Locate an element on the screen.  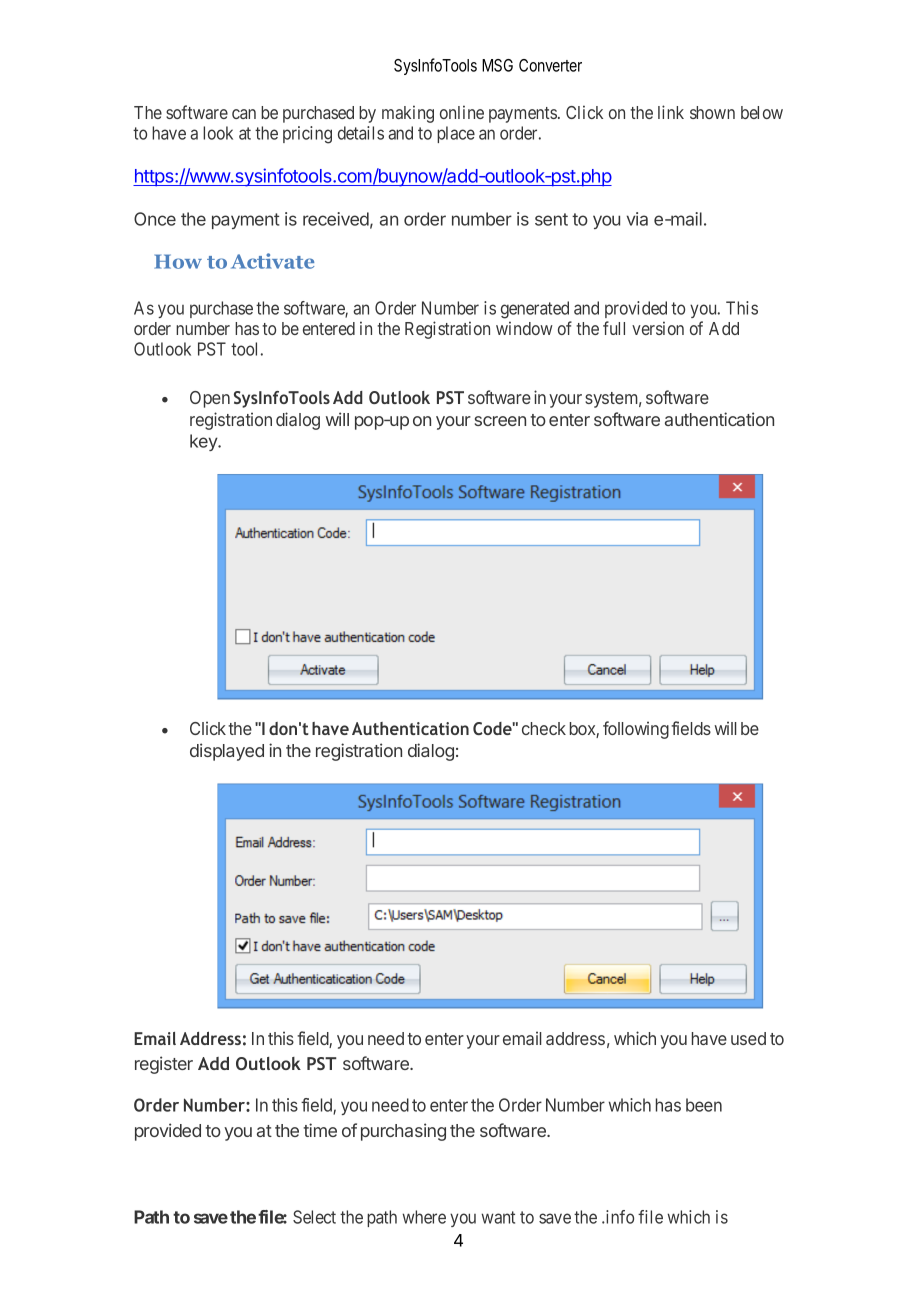
online is located at coordinates (462, 112).
